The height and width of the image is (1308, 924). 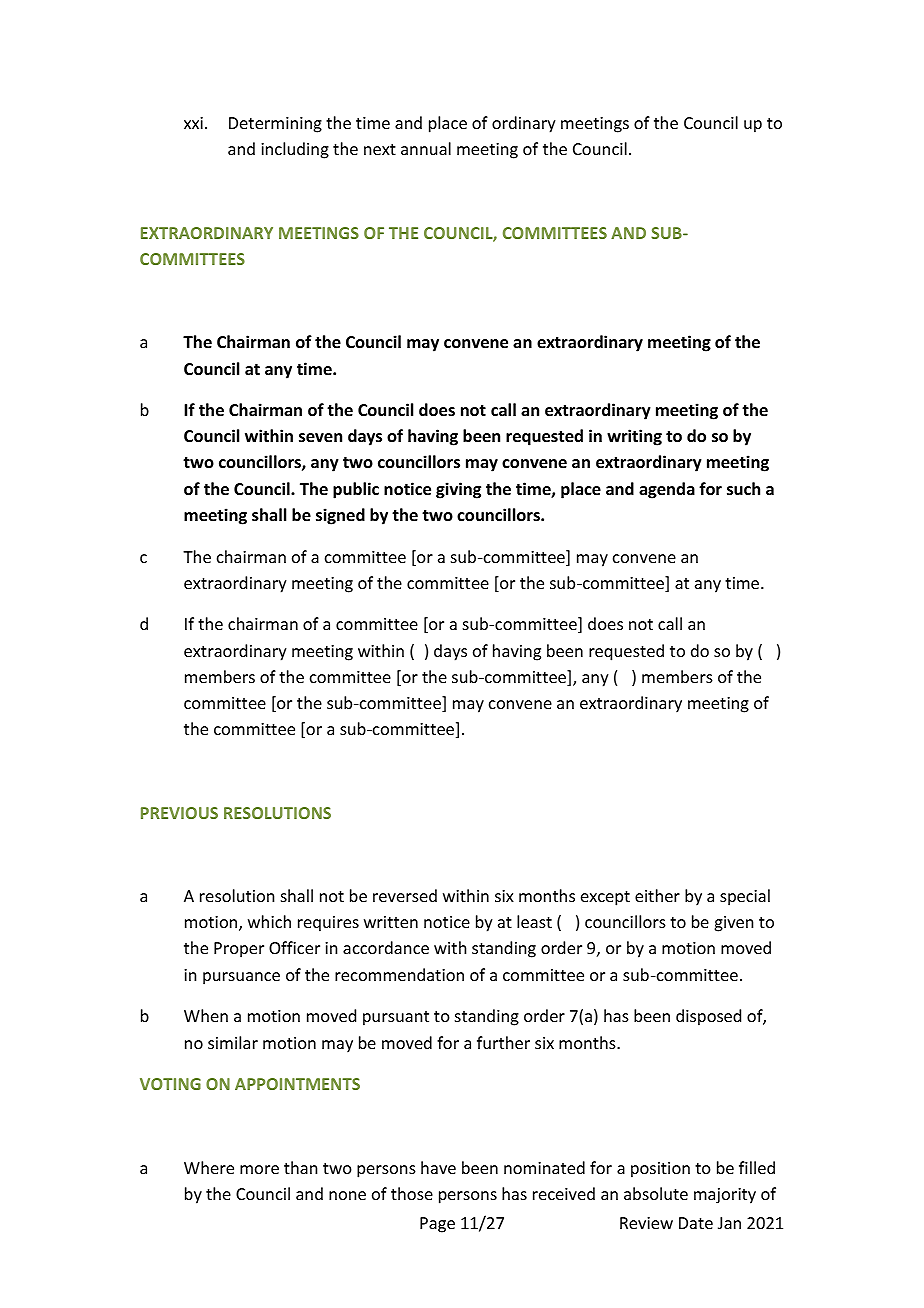 I want to click on more, so click(x=259, y=1169).
